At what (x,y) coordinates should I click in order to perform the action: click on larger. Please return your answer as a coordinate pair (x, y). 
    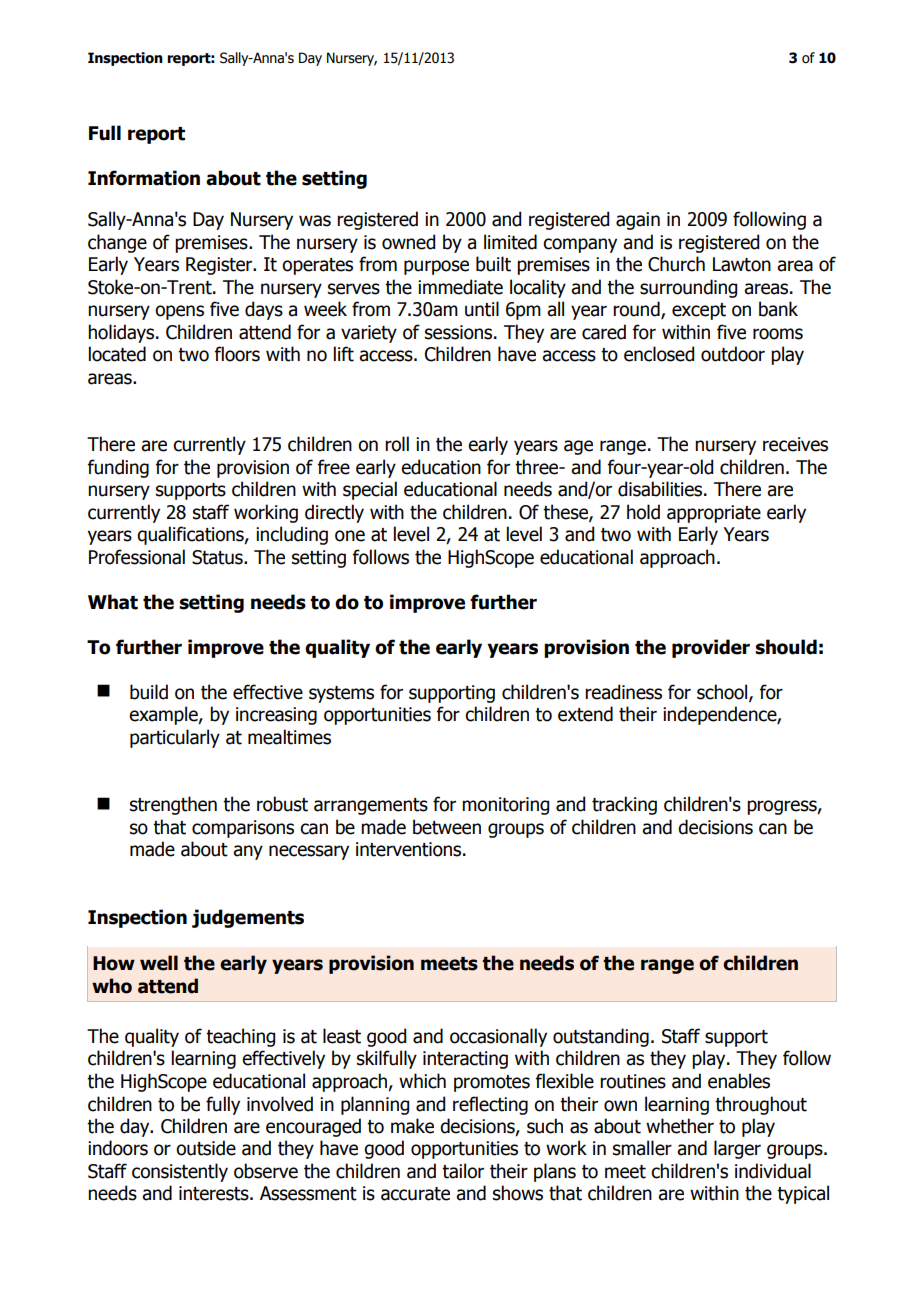
    Looking at the image, I should click on (737, 1149).
